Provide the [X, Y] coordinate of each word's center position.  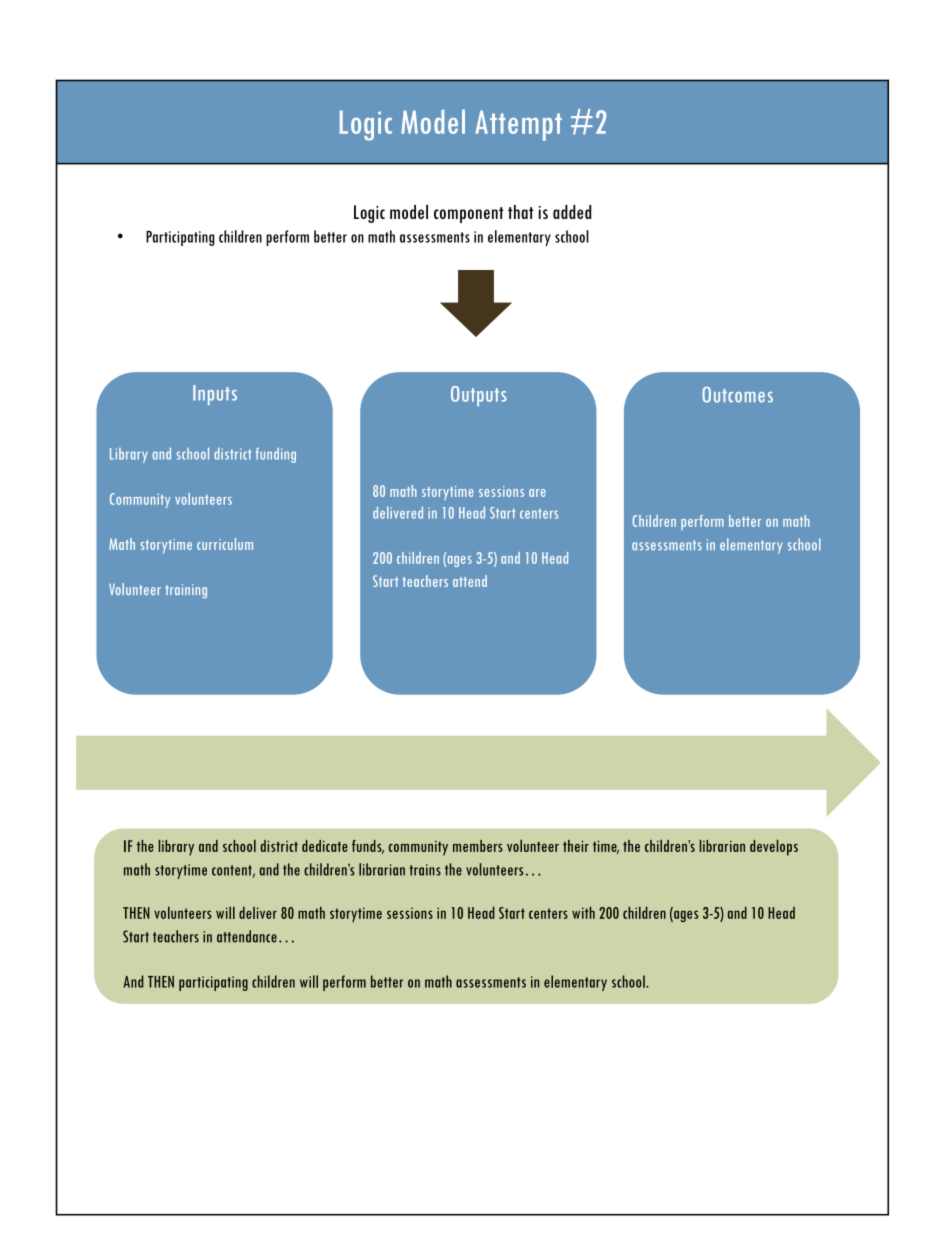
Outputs [479, 396]
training [186, 591]
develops [774, 847]
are [537, 493]
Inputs [215, 395]
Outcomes [737, 395]
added [572, 212]
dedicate [325, 846]
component [469, 215]
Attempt [518, 125]
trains [425, 870]
